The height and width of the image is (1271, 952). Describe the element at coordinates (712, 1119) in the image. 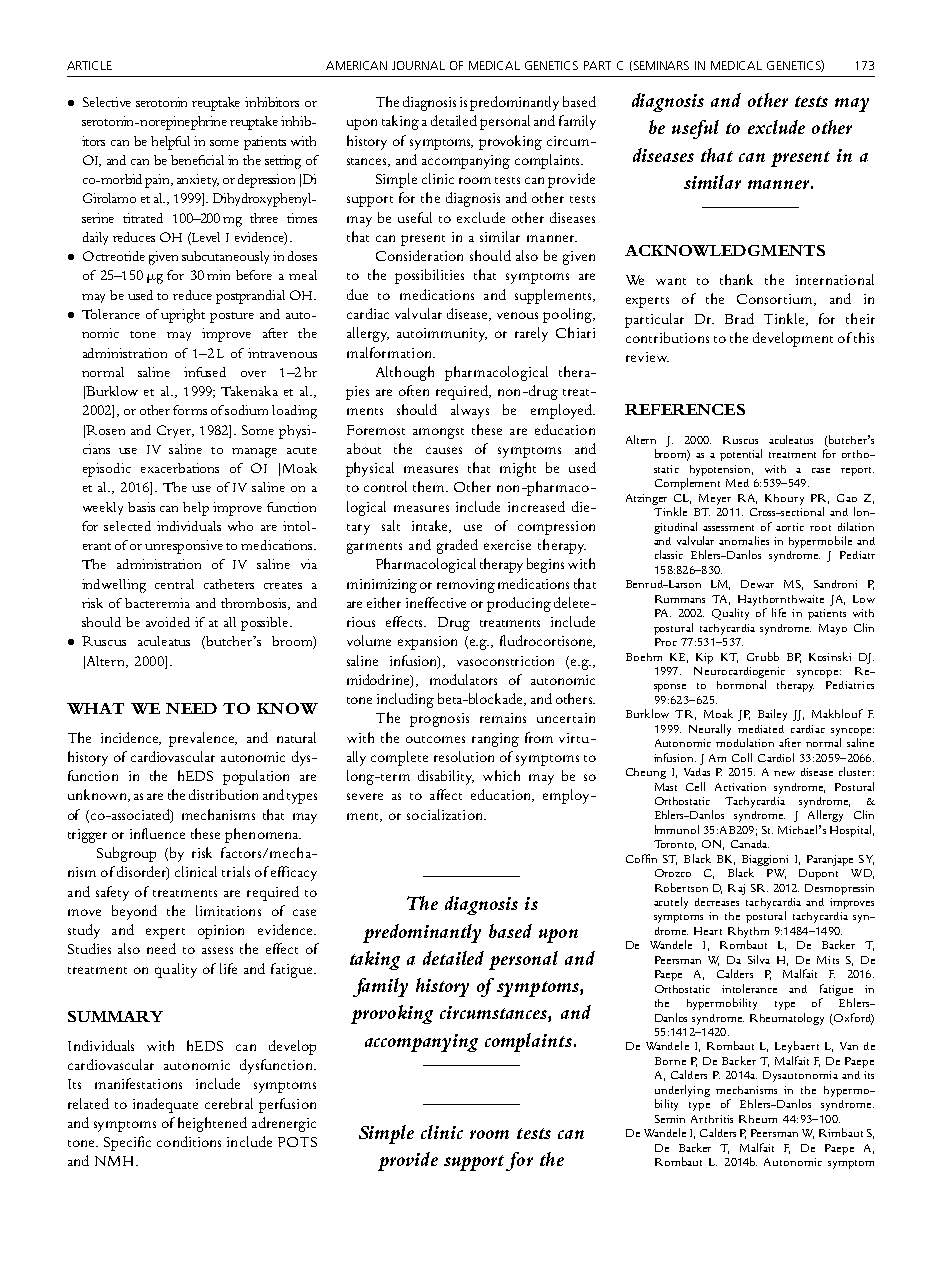

I see `Arthritis` at that location.
